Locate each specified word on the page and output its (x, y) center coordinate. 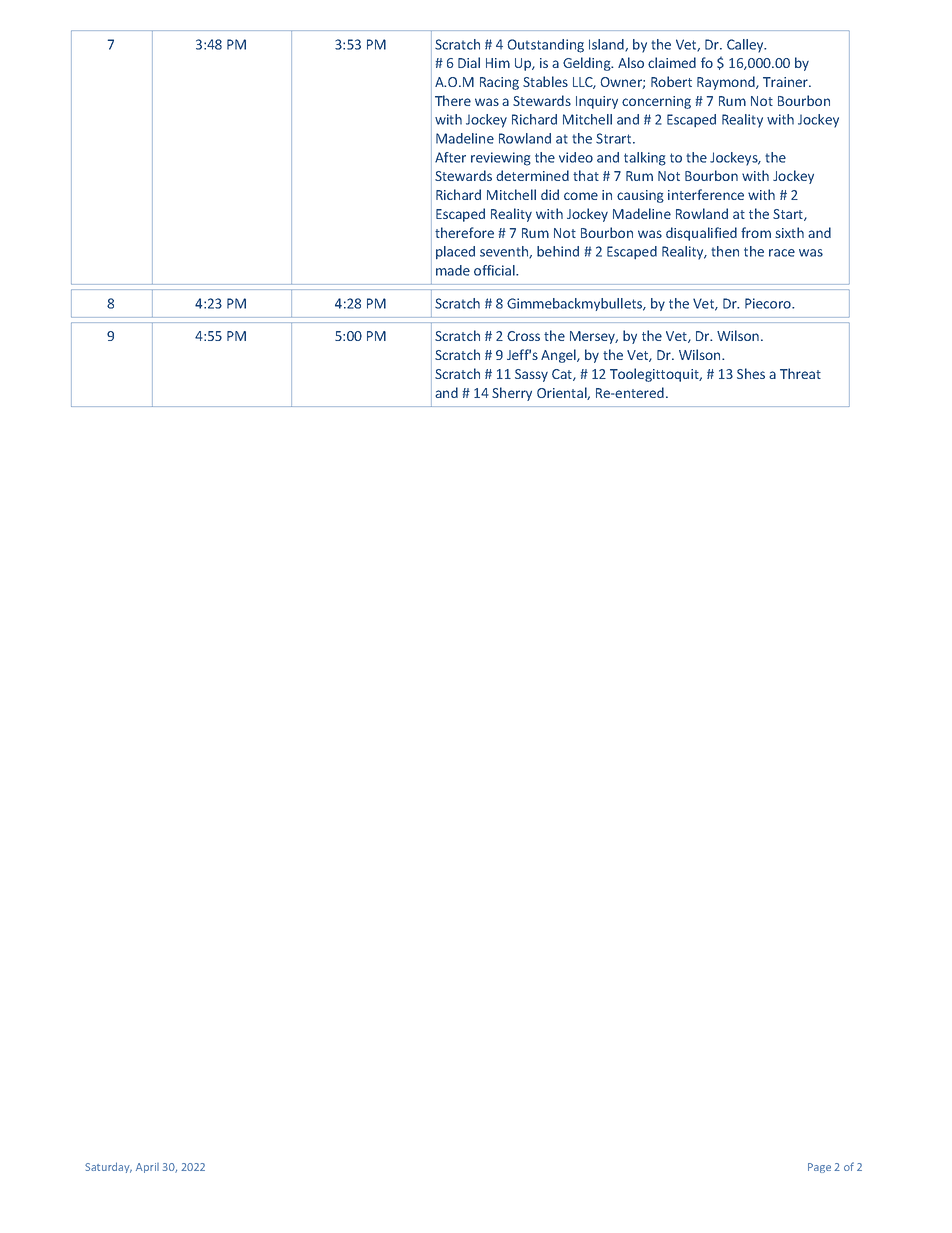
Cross (523, 336)
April (147, 1168)
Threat (800, 373)
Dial (469, 62)
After (450, 157)
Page (819, 1168)
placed (455, 252)
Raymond (727, 83)
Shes (751, 373)
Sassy (531, 375)
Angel (559, 356)
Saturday (108, 1167)
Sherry (512, 394)
